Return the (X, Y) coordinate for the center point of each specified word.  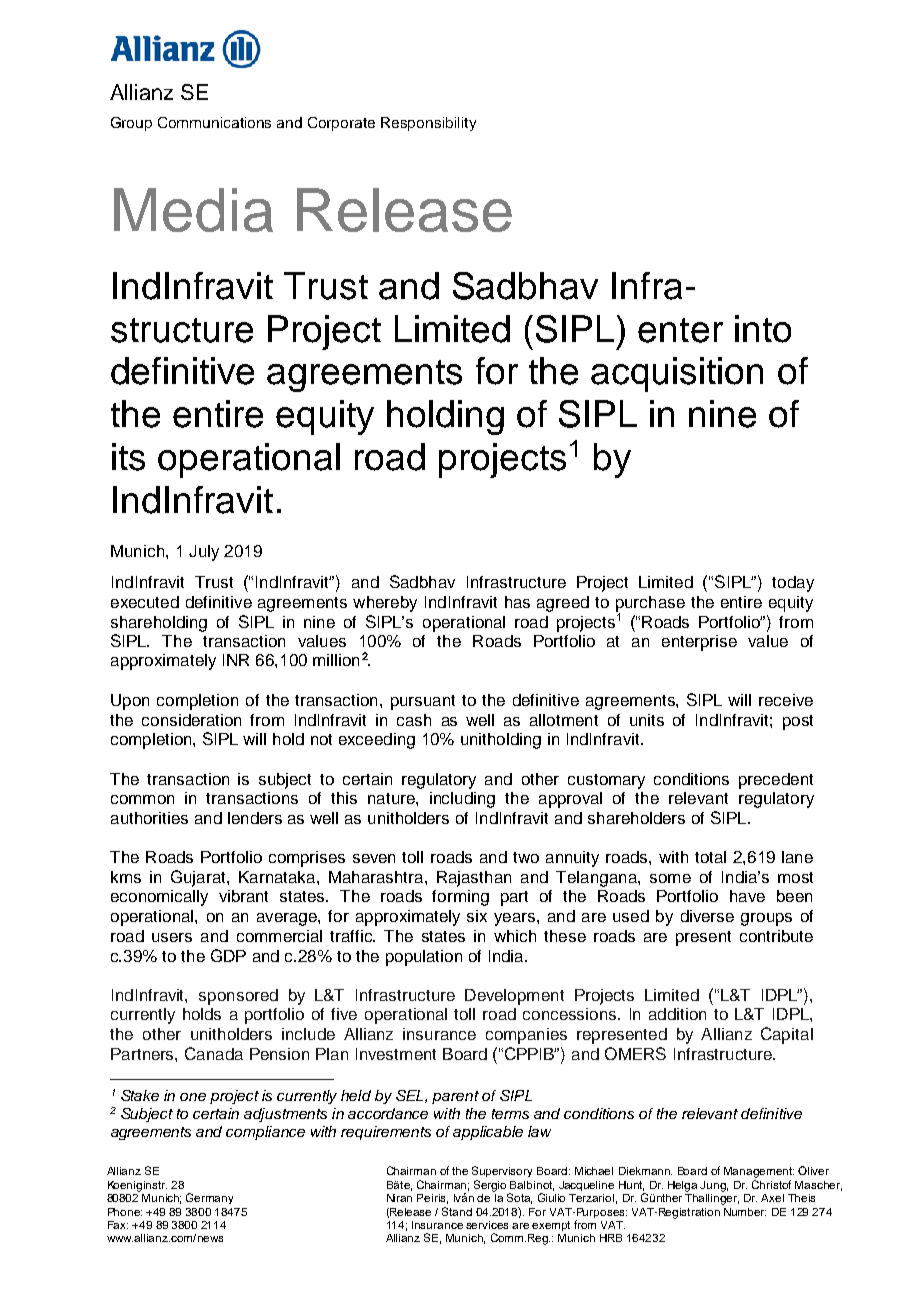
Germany (209, 1198)
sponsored (238, 997)
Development (514, 997)
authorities (149, 818)
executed (145, 602)
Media (193, 210)
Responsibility (428, 124)
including (462, 800)
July (204, 553)
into (763, 329)
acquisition (677, 374)
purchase (650, 605)
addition (677, 1014)
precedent (776, 781)
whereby (385, 604)
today (793, 584)
